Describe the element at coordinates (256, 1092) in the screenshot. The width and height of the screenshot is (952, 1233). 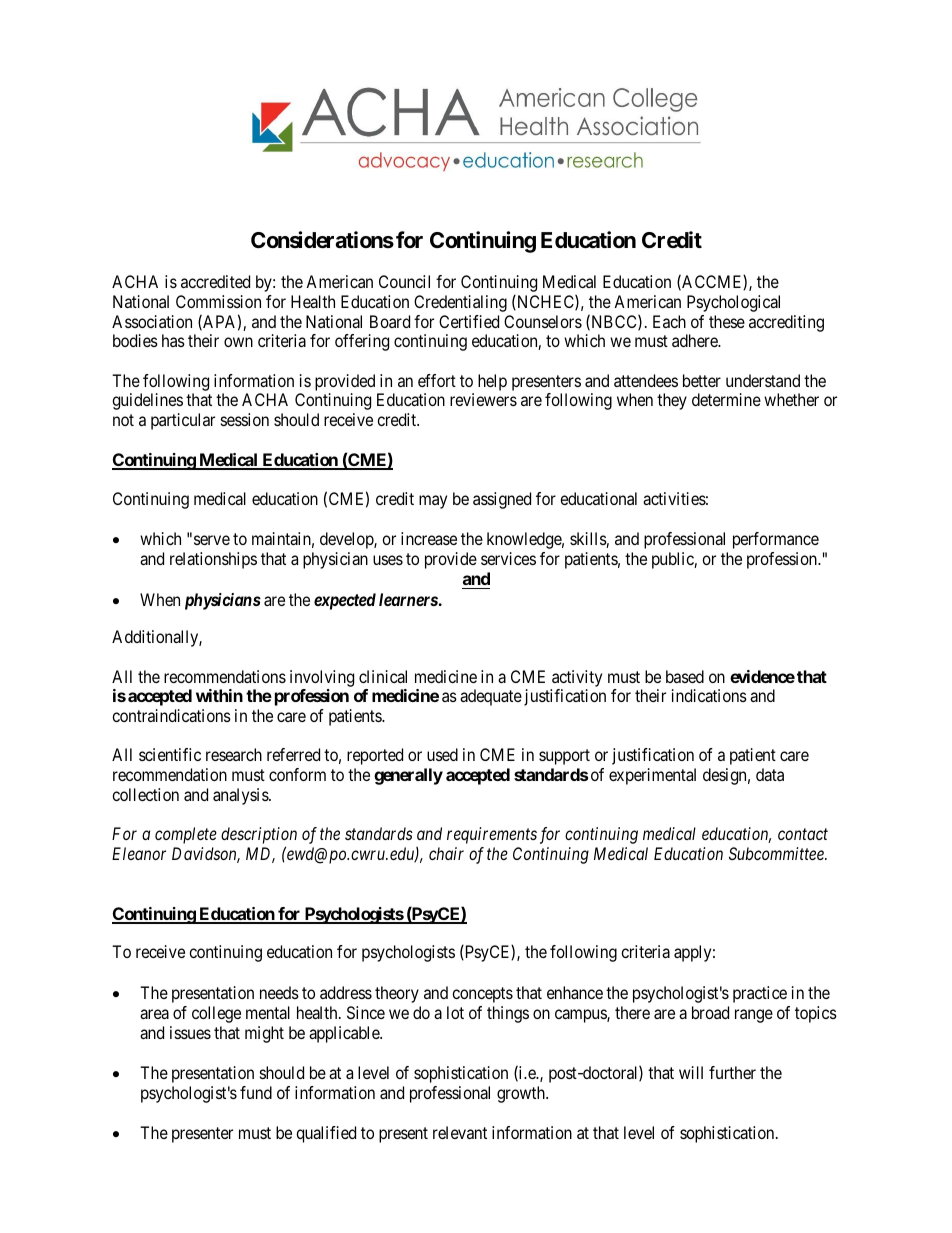
I see `fund` at that location.
